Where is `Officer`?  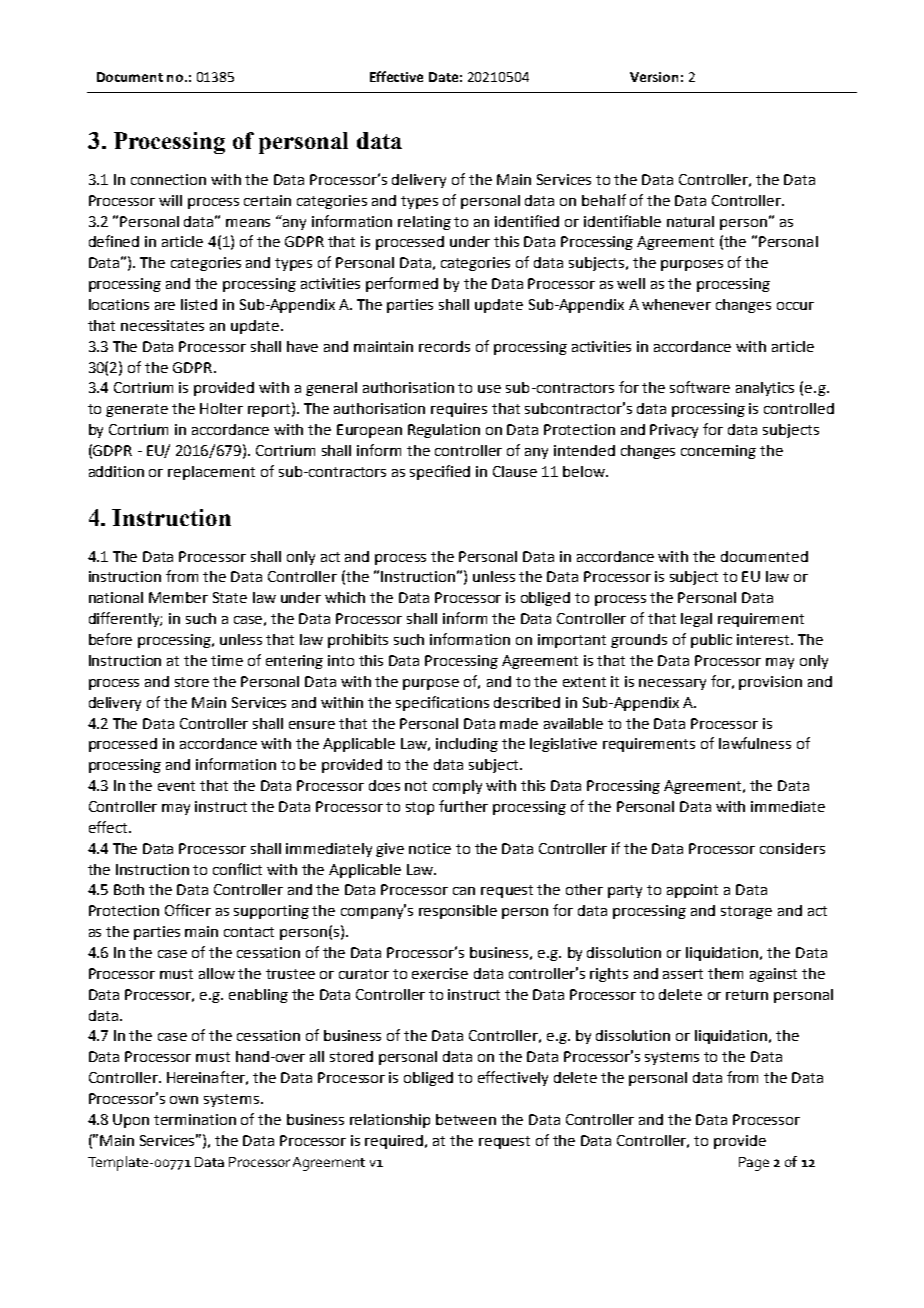
Officer is located at coordinates (188, 910).
